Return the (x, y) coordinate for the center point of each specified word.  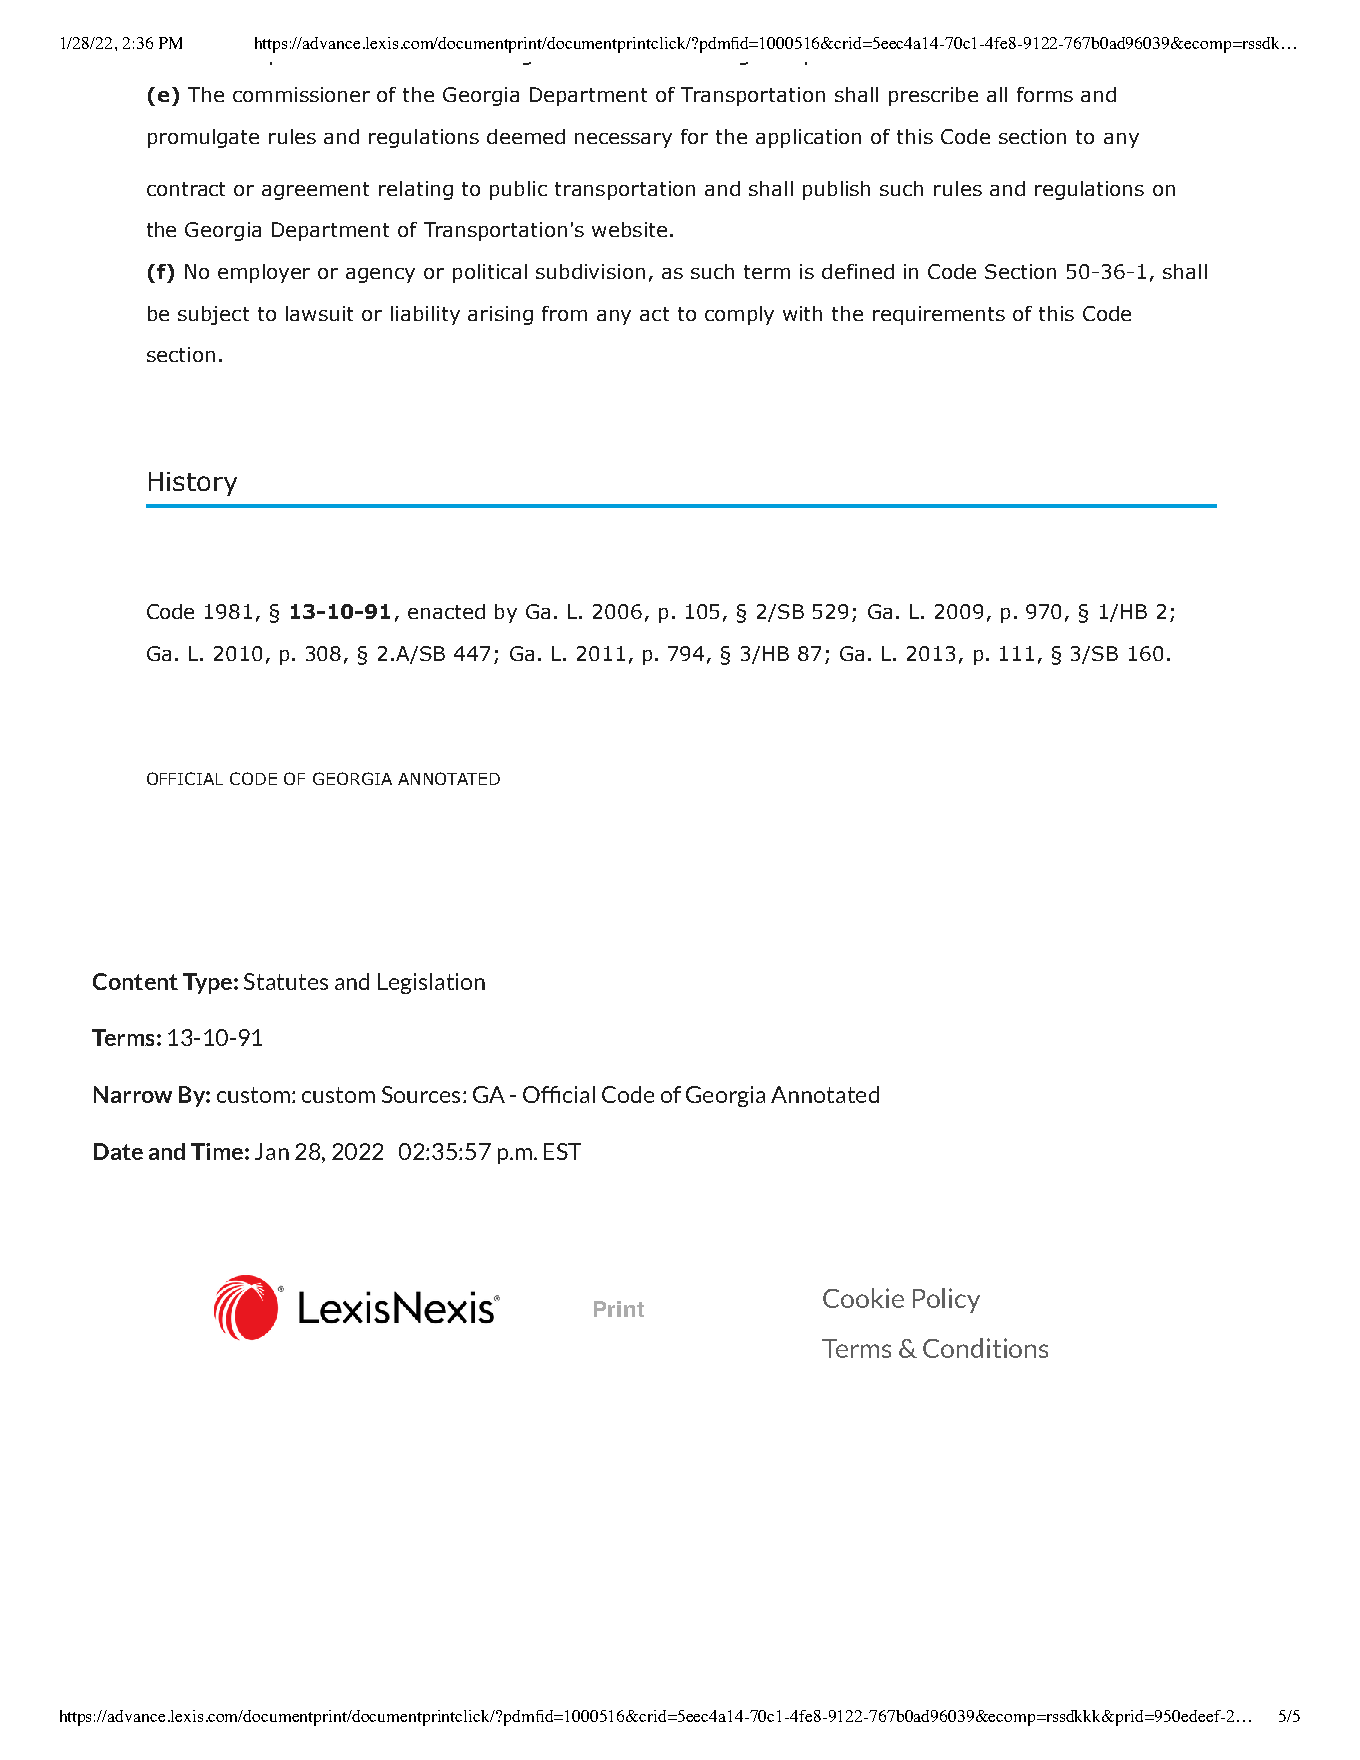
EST (562, 1151)
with (802, 313)
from (564, 313)
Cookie (863, 1298)
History (193, 484)
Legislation (431, 983)
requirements (939, 315)
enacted (446, 611)
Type (207, 983)
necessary (623, 140)
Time (217, 1151)
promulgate (203, 138)
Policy (946, 1300)
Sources (421, 1094)
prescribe (933, 96)
